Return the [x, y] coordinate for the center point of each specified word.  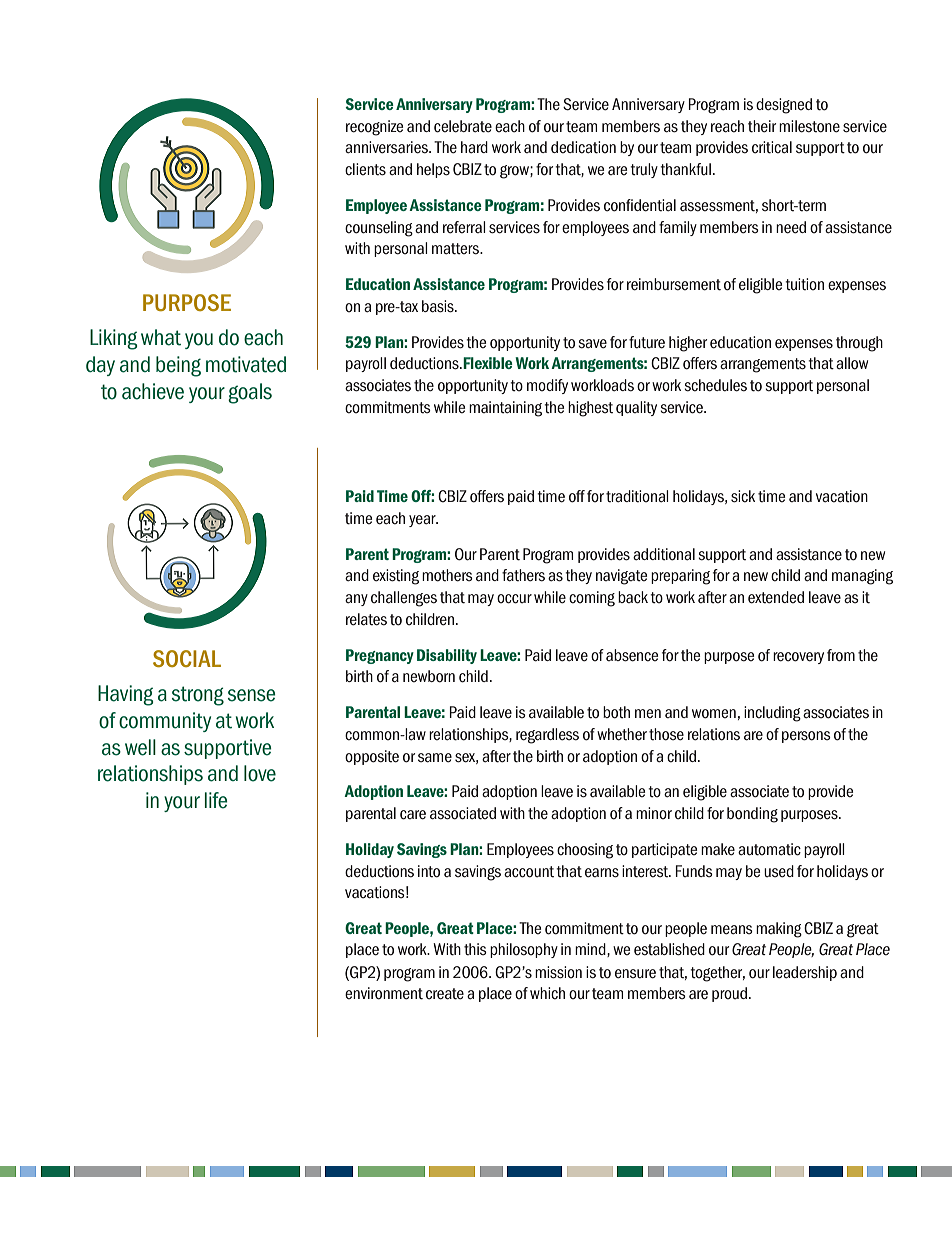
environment [384, 993]
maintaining [505, 409]
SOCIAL [187, 658]
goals [250, 393]
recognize [374, 128]
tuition [804, 284]
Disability [447, 656]
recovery [798, 658]
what [161, 337]
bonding [752, 815]
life [216, 800]
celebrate [463, 126]
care [413, 815]
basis [439, 306]
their [762, 126]
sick [743, 496]
